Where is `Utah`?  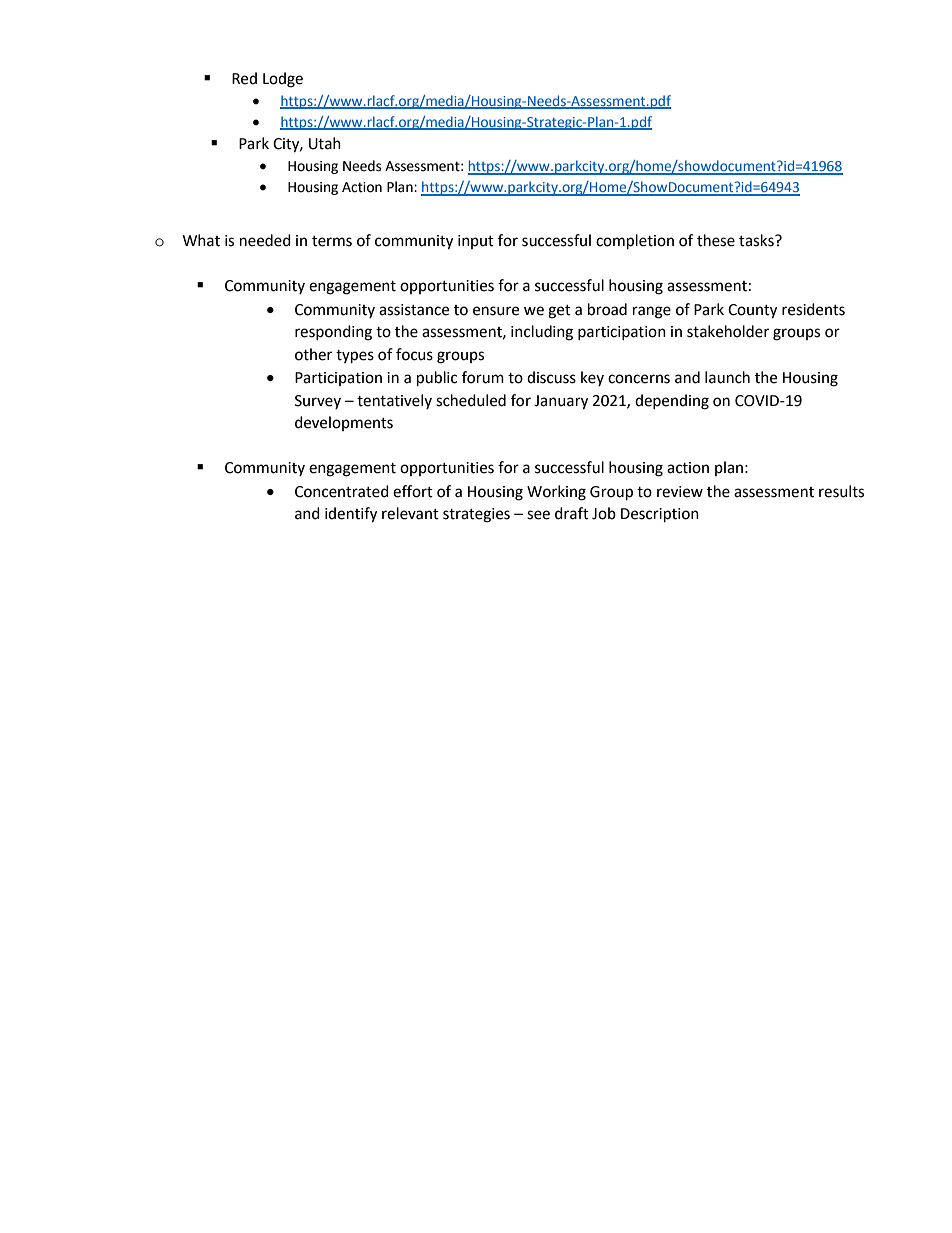
Utah is located at coordinates (325, 143).
